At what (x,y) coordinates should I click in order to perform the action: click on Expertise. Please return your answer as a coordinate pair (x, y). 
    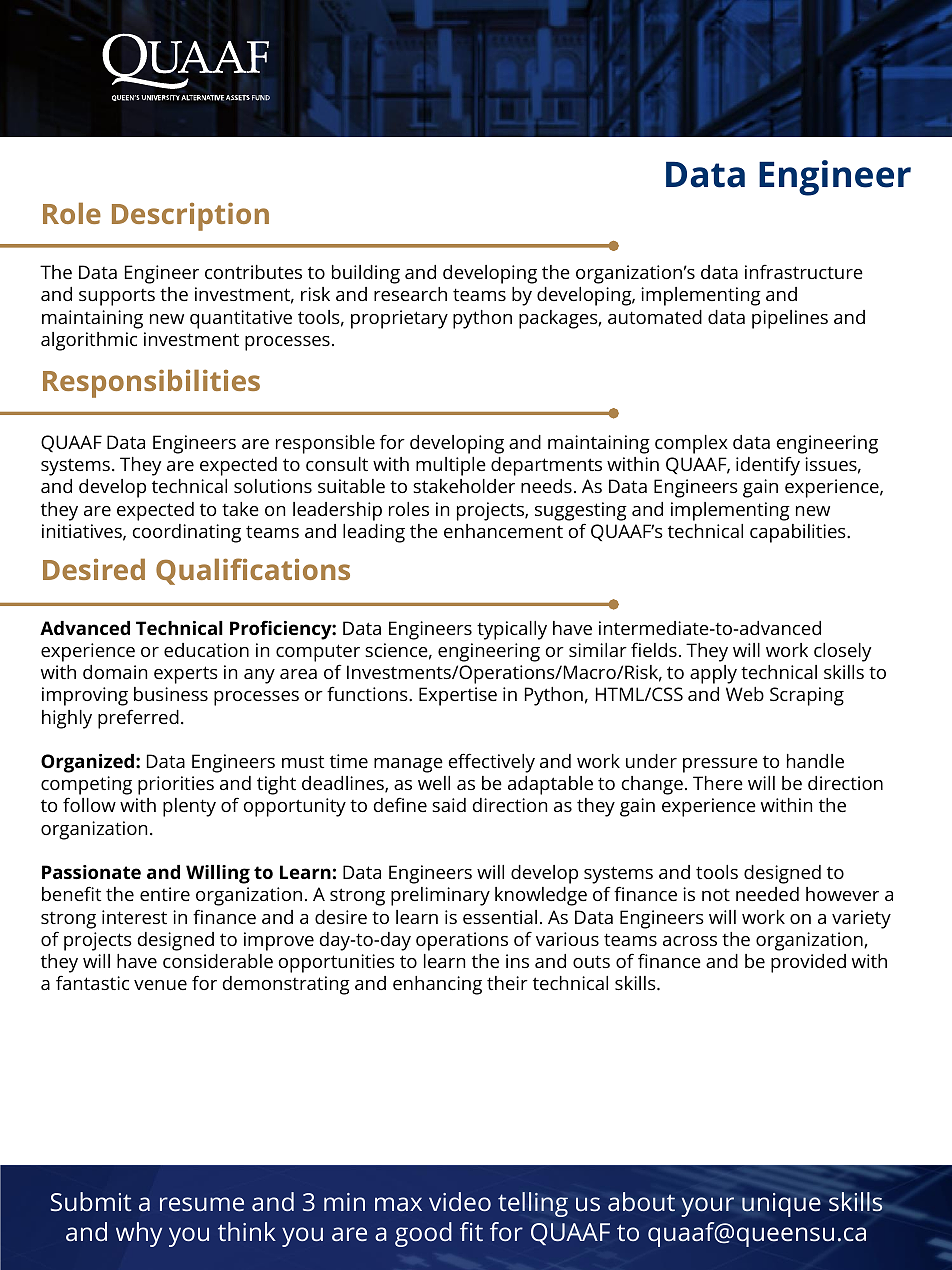
    Looking at the image, I should click on (458, 696).
